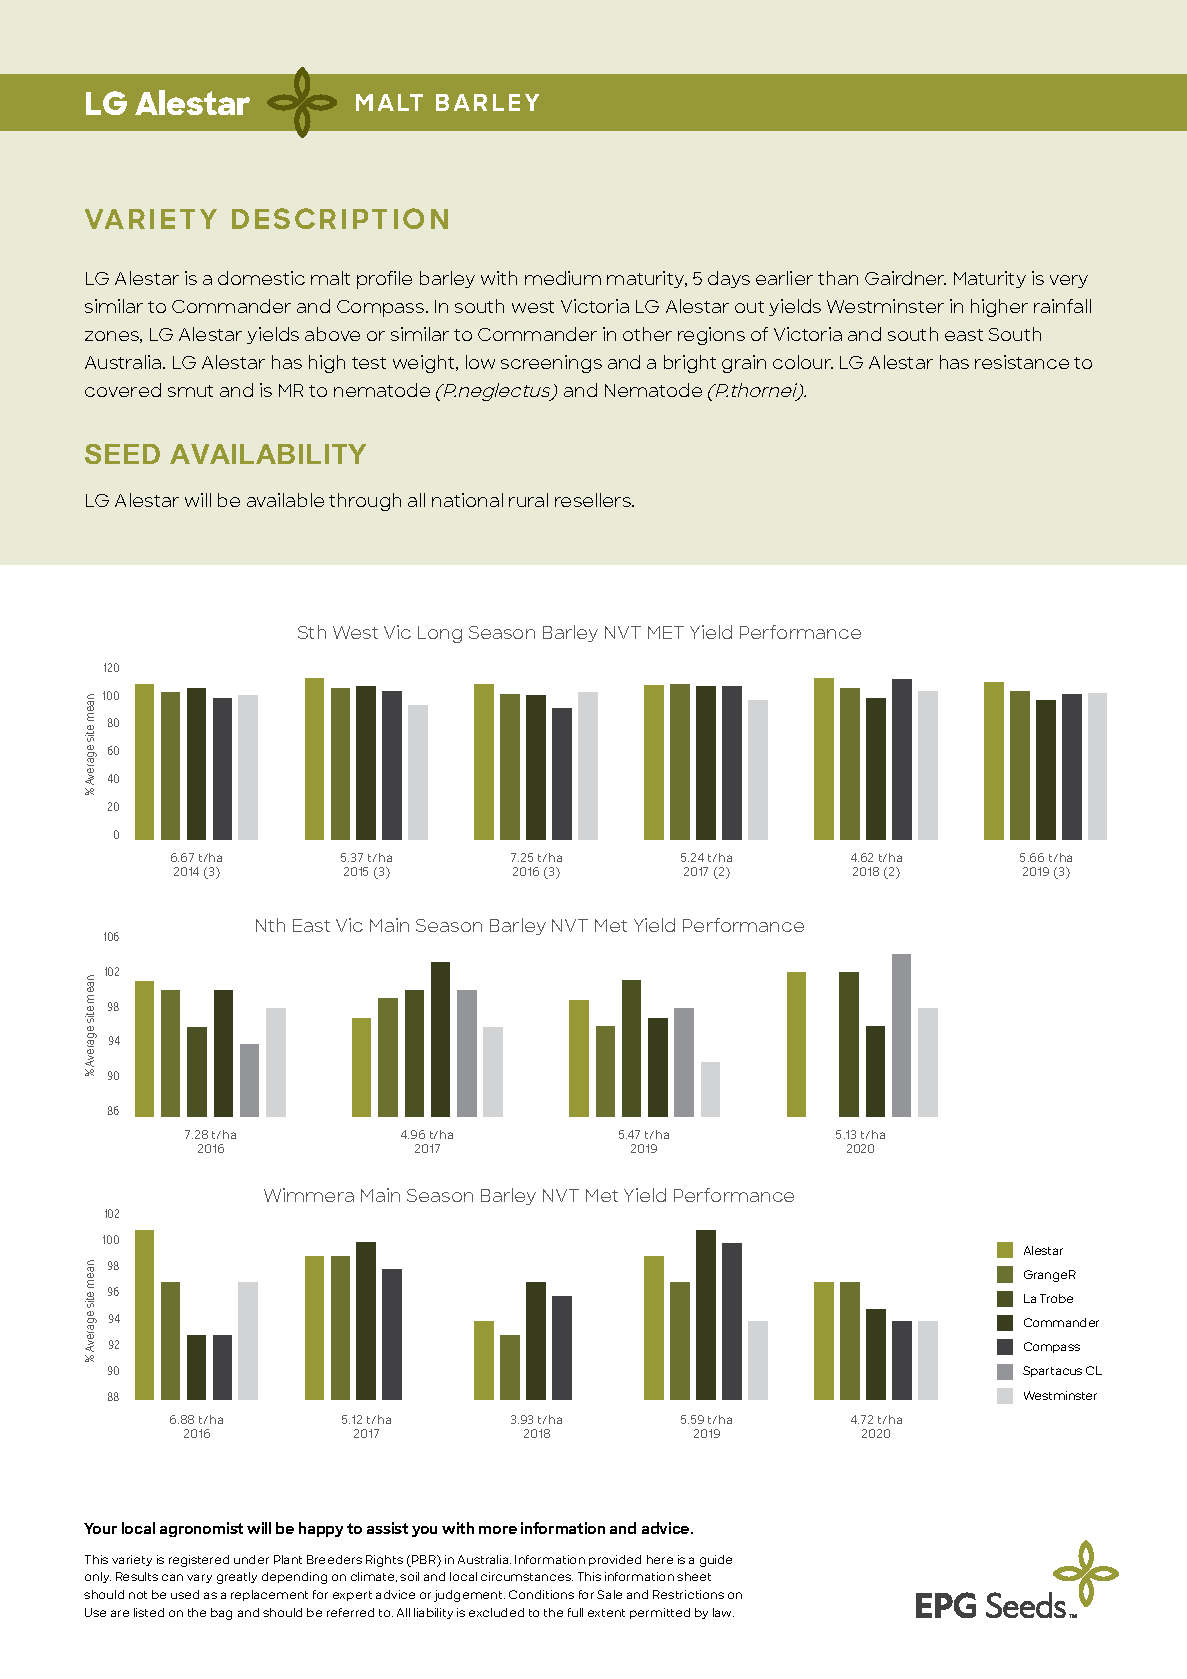  I want to click on more, so click(498, 1530).
